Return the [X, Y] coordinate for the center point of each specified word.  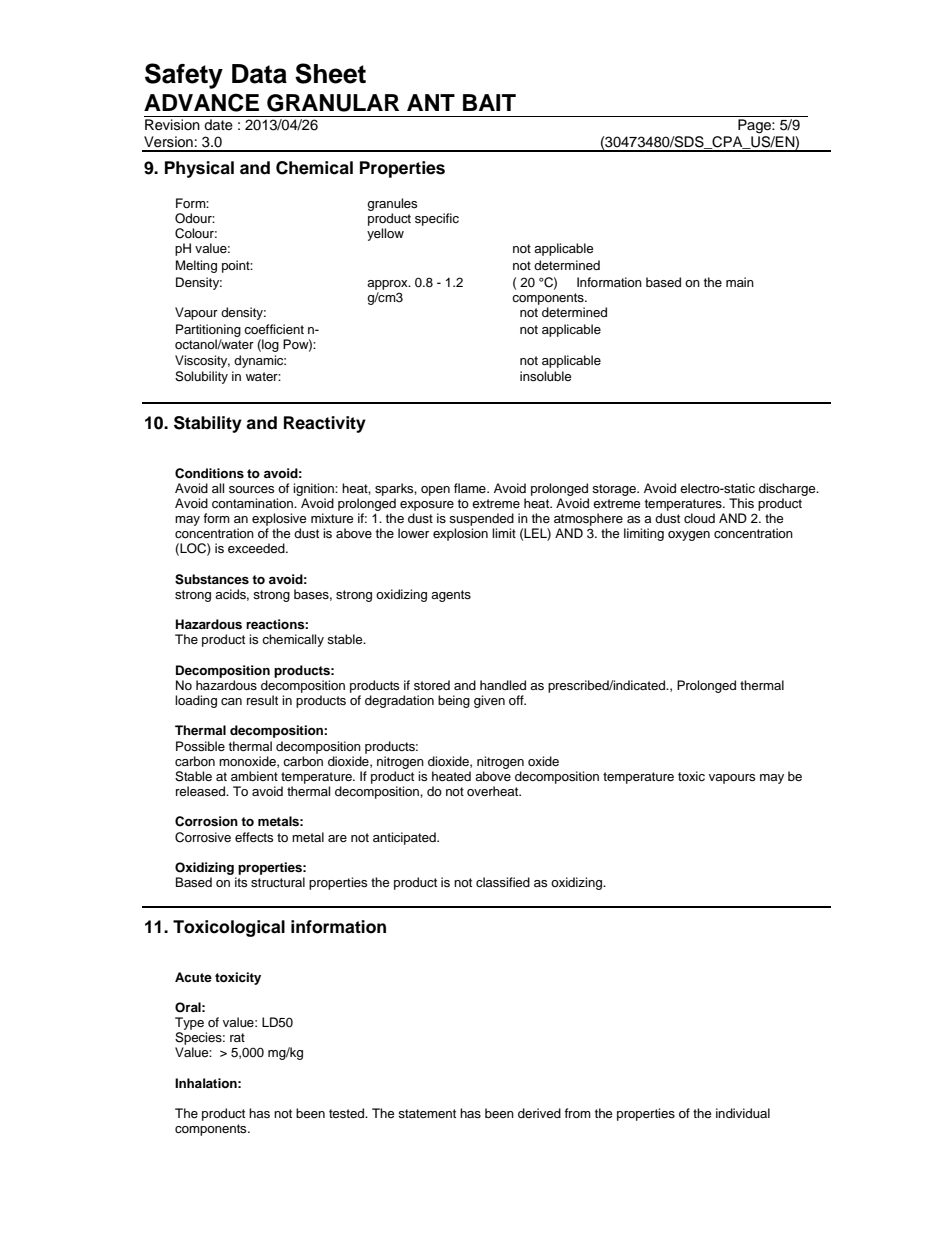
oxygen [689, 536]
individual [743, 1113]
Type [189, 1023]
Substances [212, 579]
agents [451, 596]
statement [427, 1114]
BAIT [489, 102]
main [740, 282]
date [218, 125]
